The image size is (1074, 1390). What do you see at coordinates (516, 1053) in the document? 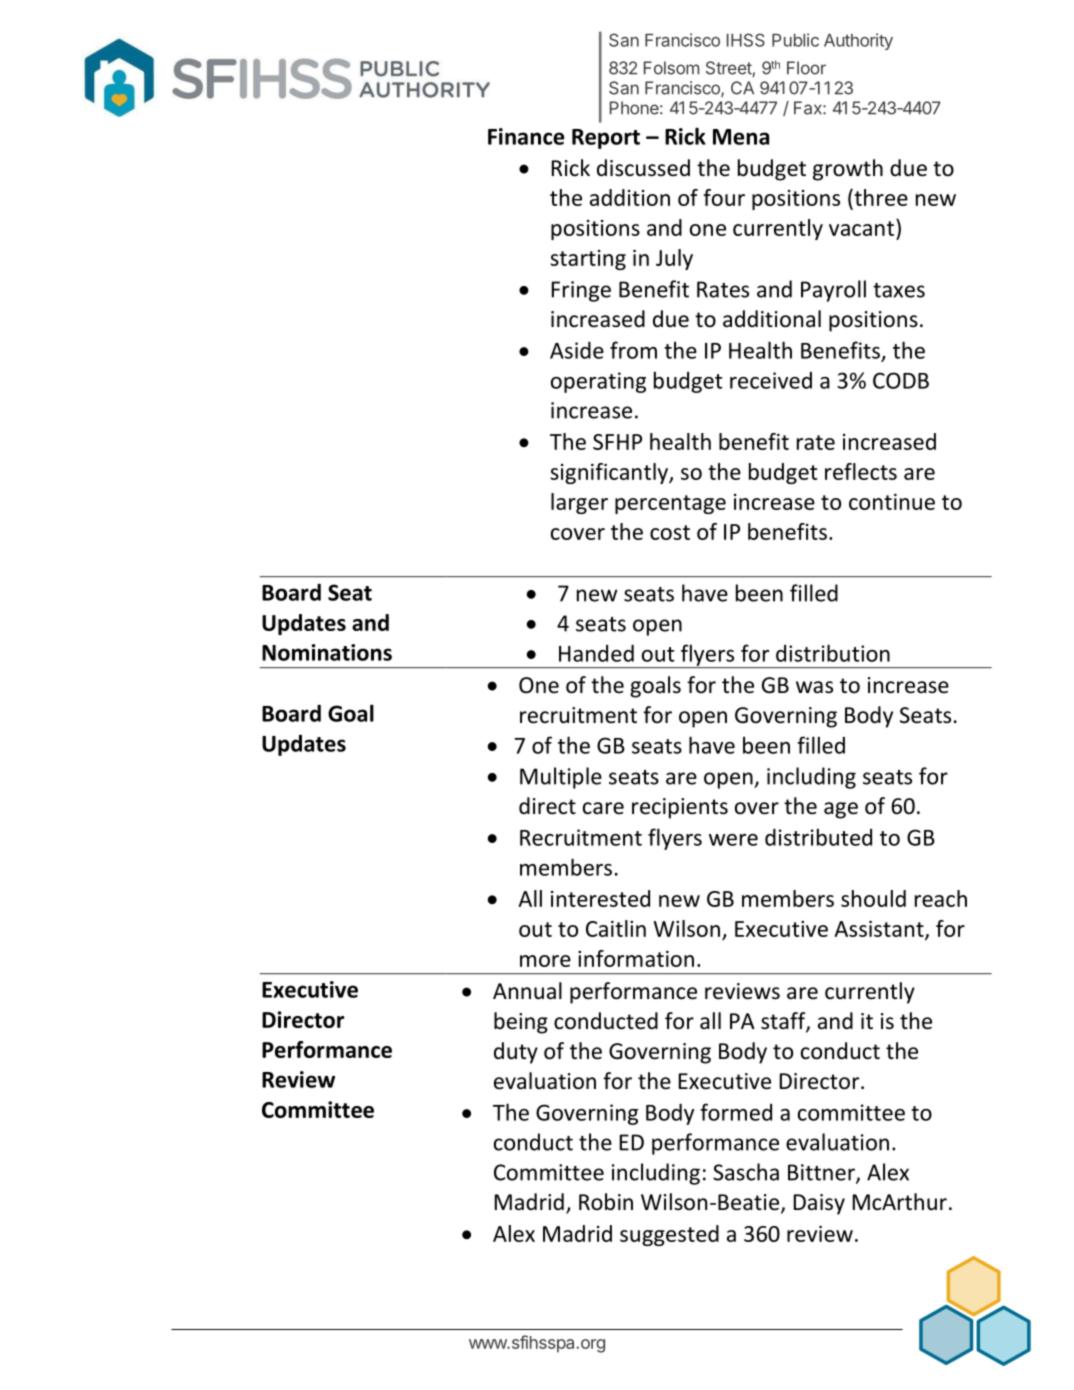
I see `duty` at bounding box center [516, 1053].
